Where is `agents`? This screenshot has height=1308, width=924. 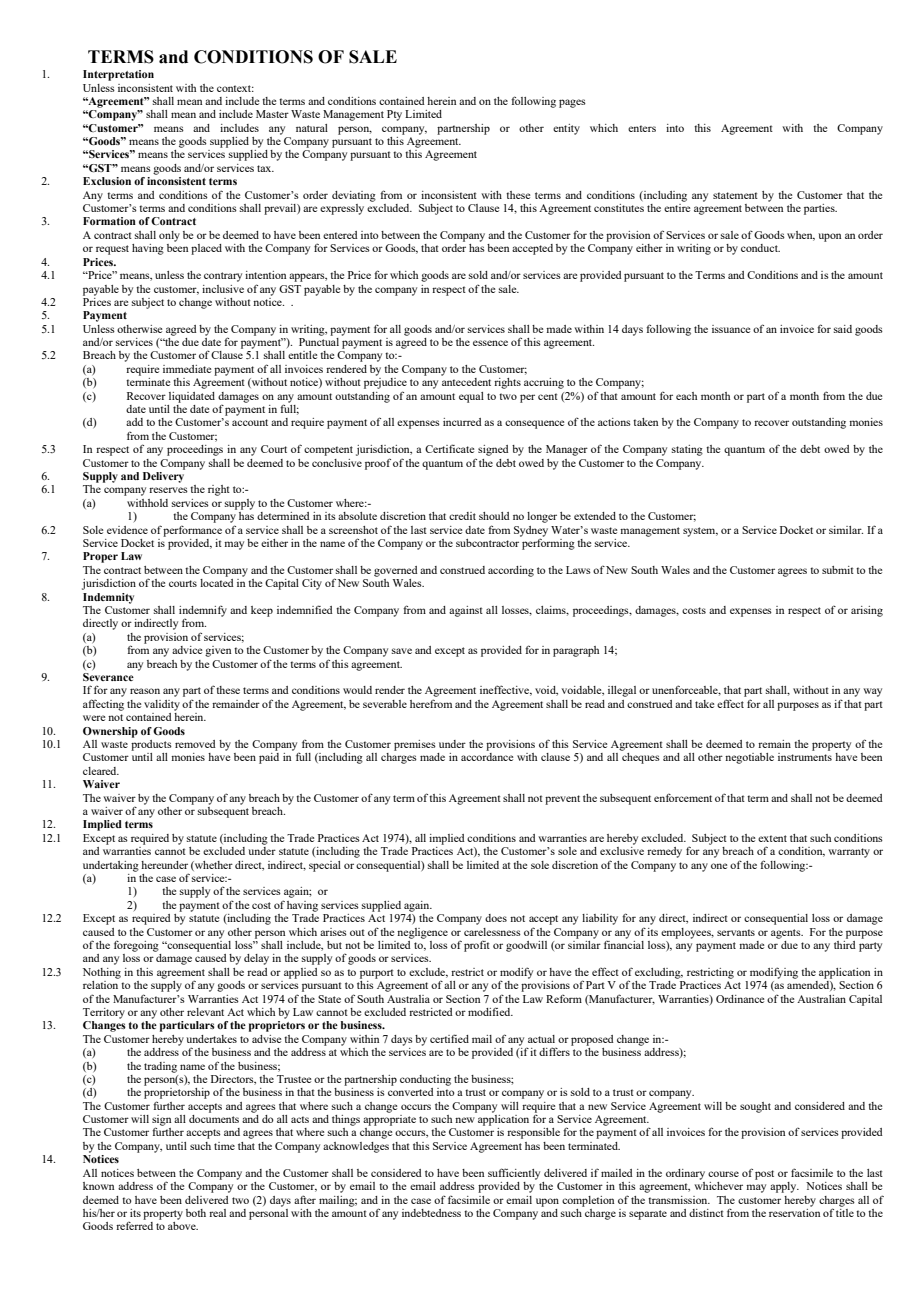 agents is located at coordinates (787, 934).
